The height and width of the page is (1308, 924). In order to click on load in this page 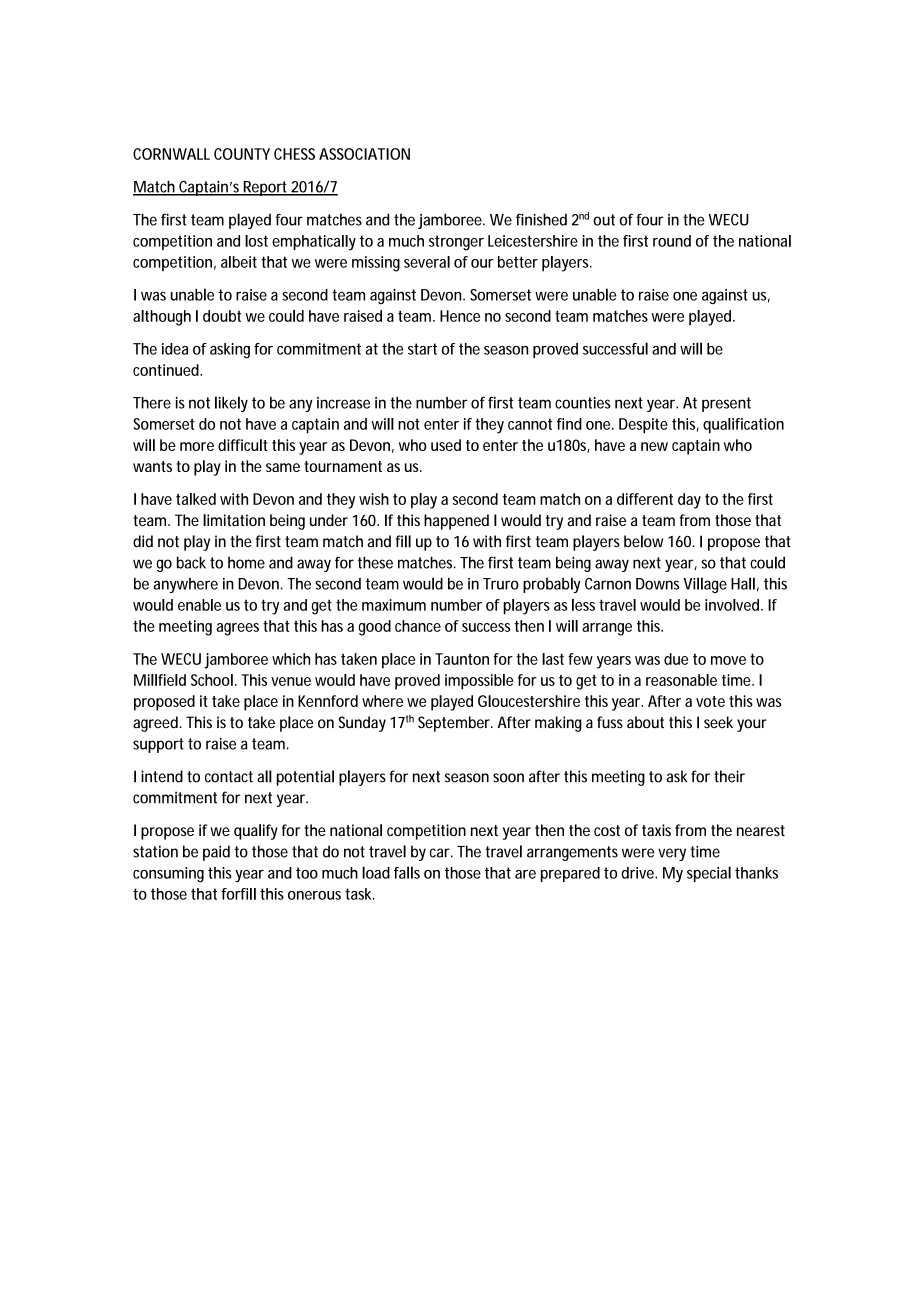, I will do `click(378, 872)`.
